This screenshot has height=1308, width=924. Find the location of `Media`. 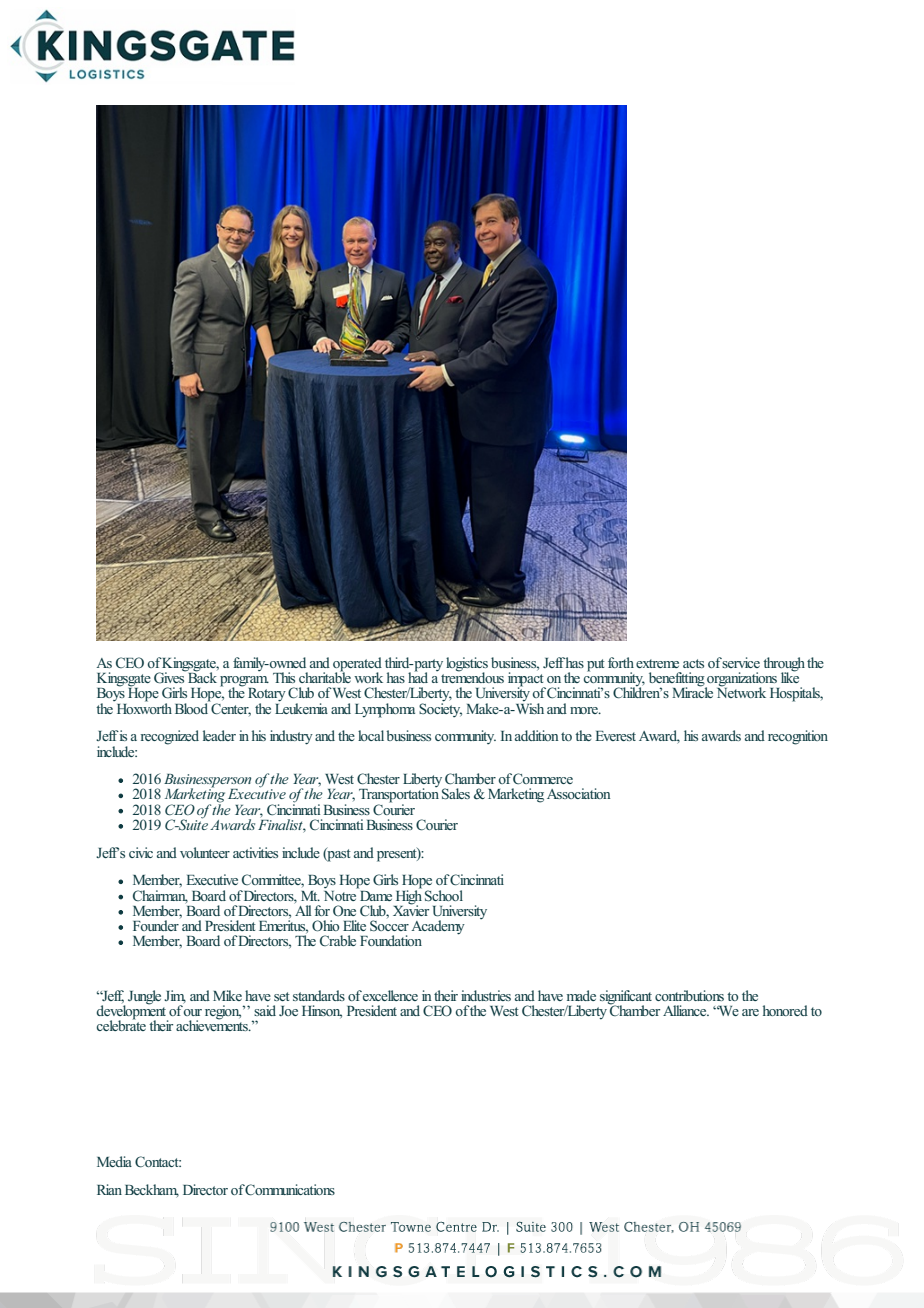

Media is located at coordinates (114, 1161).
